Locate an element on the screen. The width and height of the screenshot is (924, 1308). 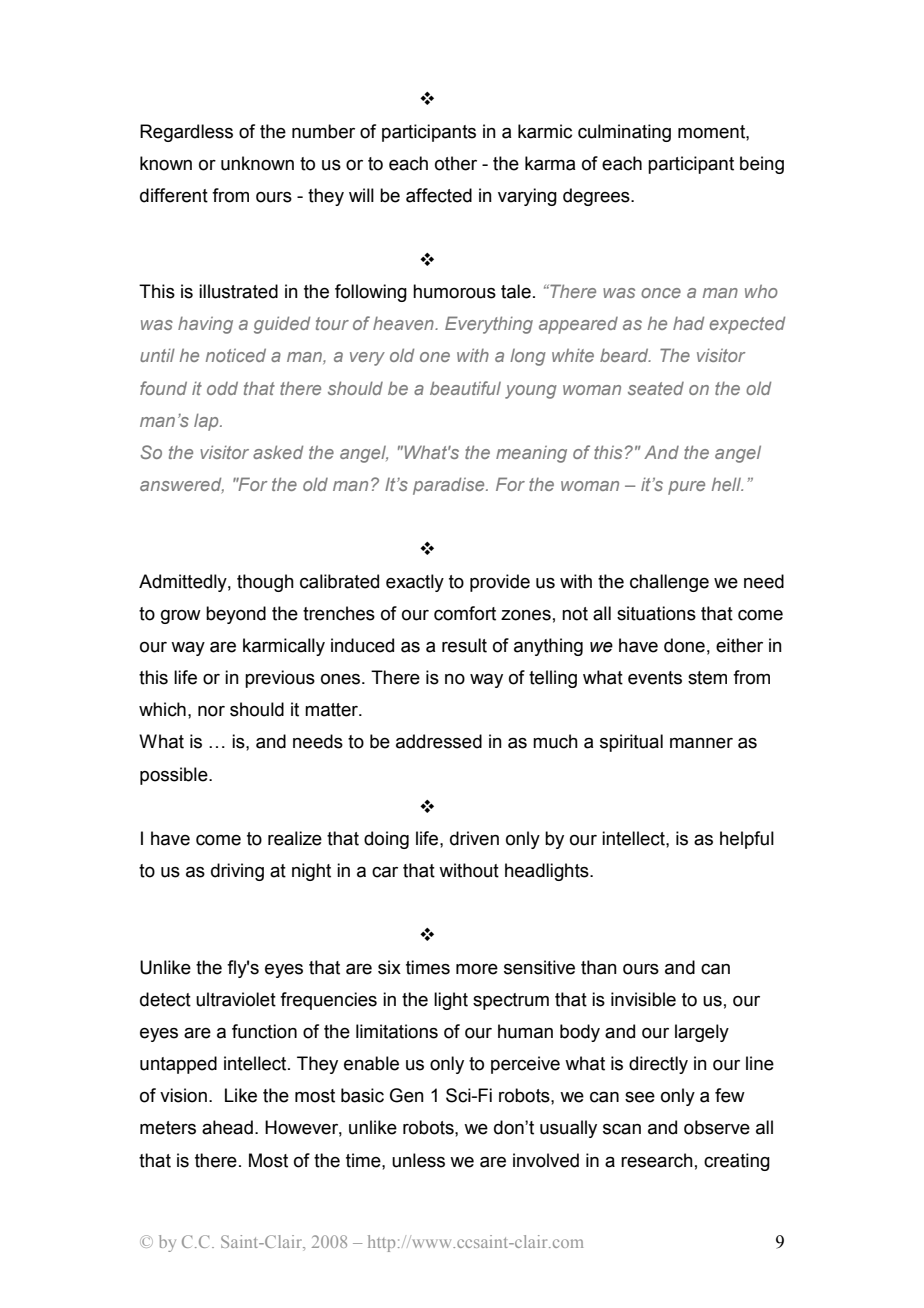
helpful is located at coordinates (747, 840).
